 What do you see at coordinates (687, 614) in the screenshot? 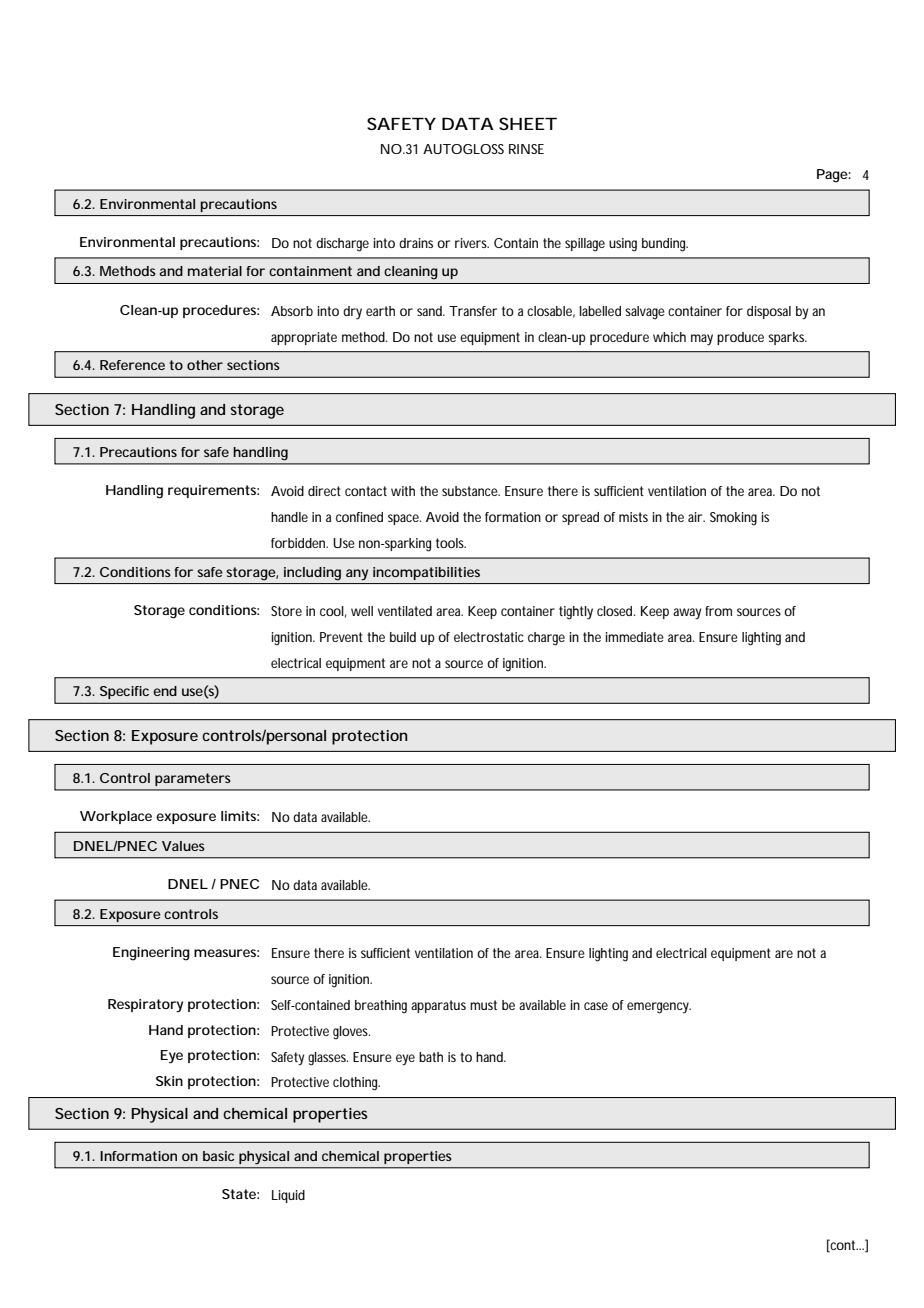
I see `away` at bounding box center [687, 614].
